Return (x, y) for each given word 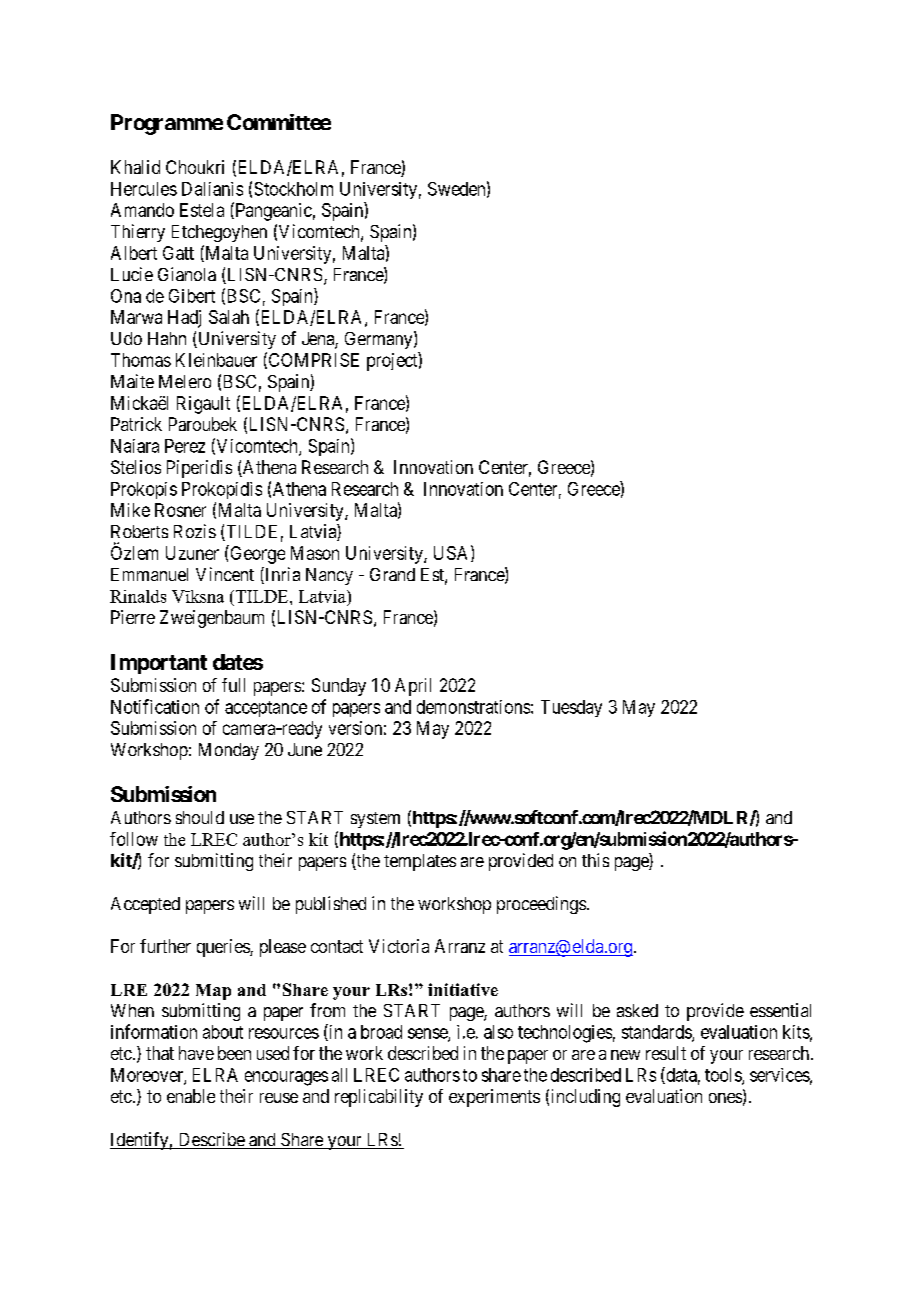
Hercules (144, 189)
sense (428, 1034)
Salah (229, 317)
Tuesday (571, 708)
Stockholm (294, 189)
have (196, 1053)
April (413, 687)
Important (159, 664)
